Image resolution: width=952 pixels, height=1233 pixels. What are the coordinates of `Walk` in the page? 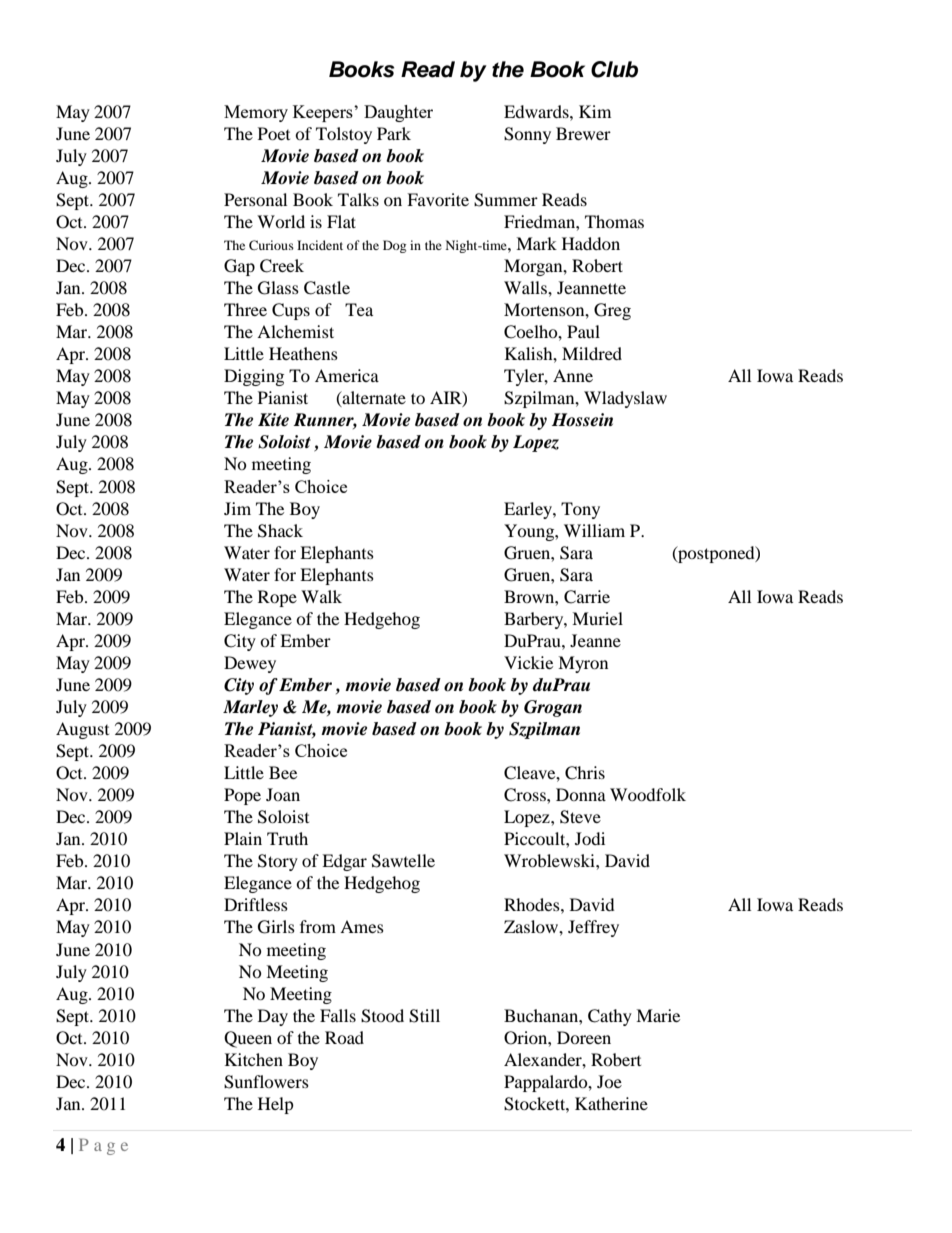 It's located at (321, 596).
